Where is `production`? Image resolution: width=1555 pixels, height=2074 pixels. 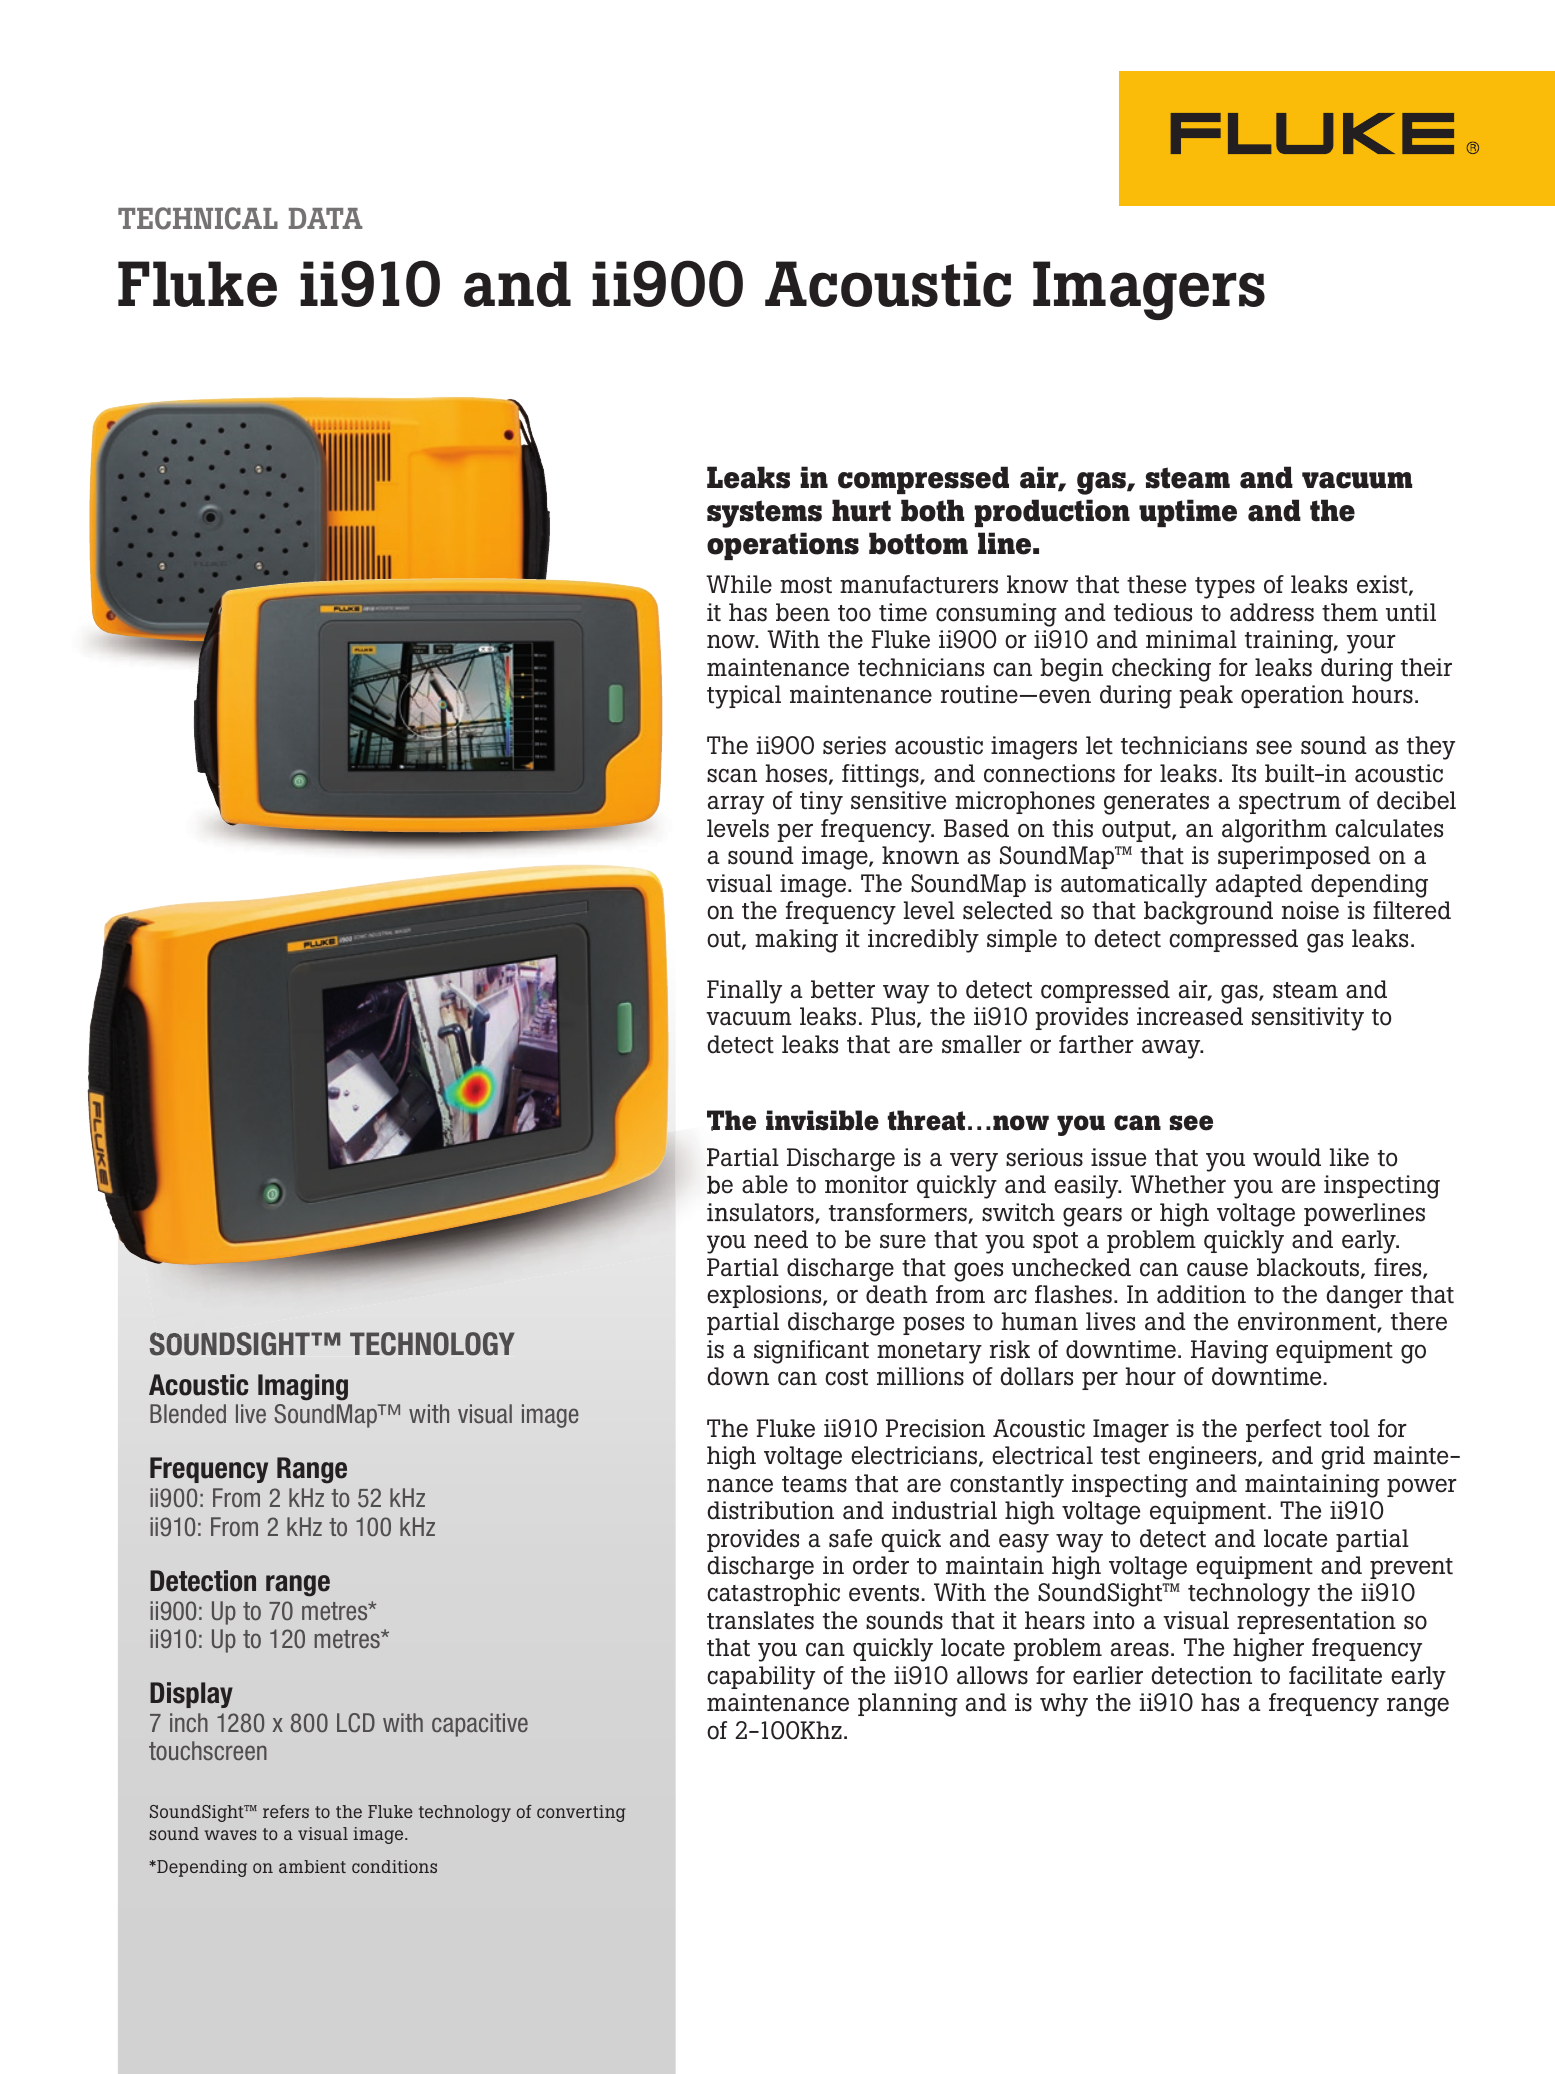 production is located at coordinates (1052, 513).
